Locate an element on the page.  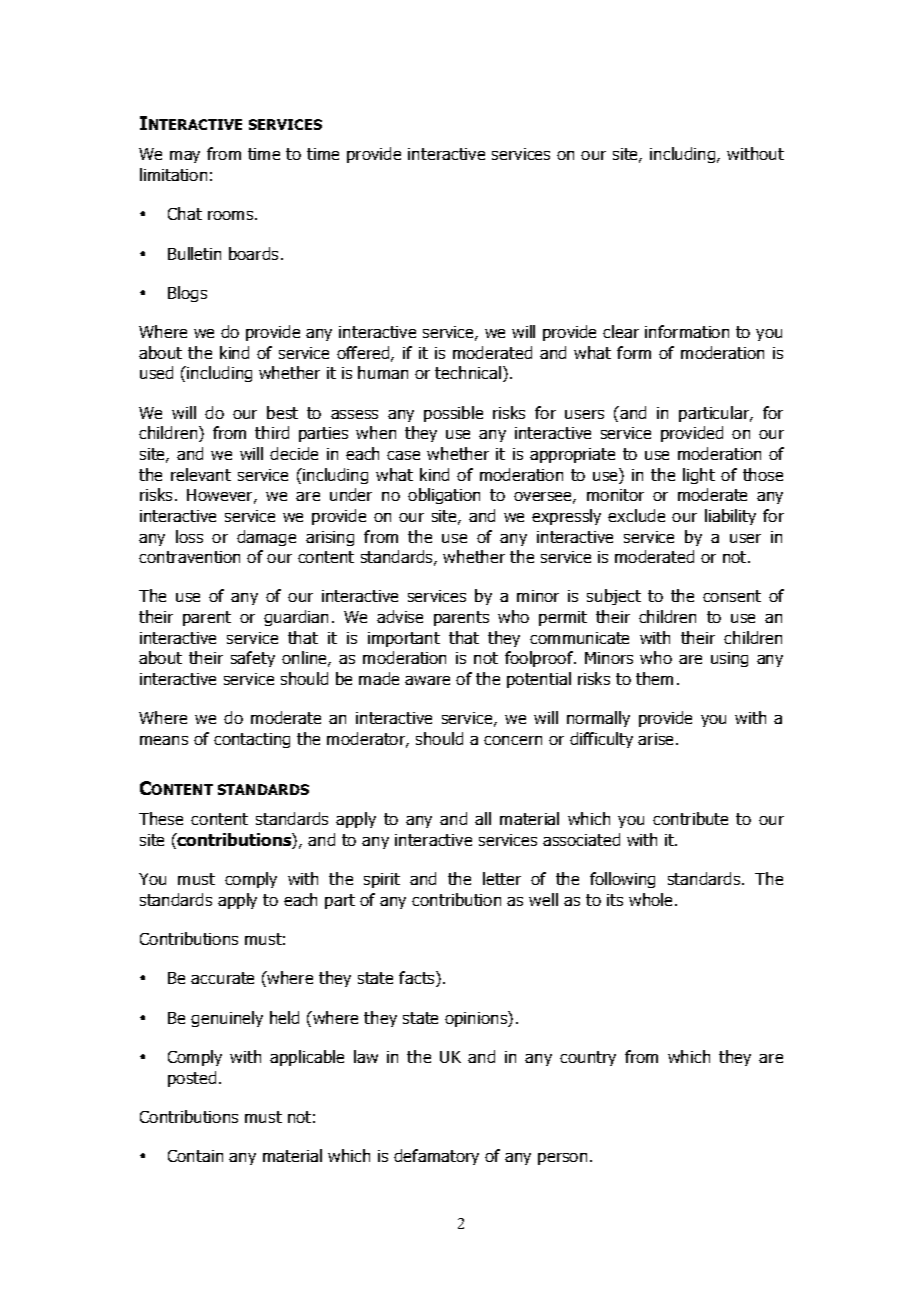
defamatory is located at coordinates (436, 1157).
